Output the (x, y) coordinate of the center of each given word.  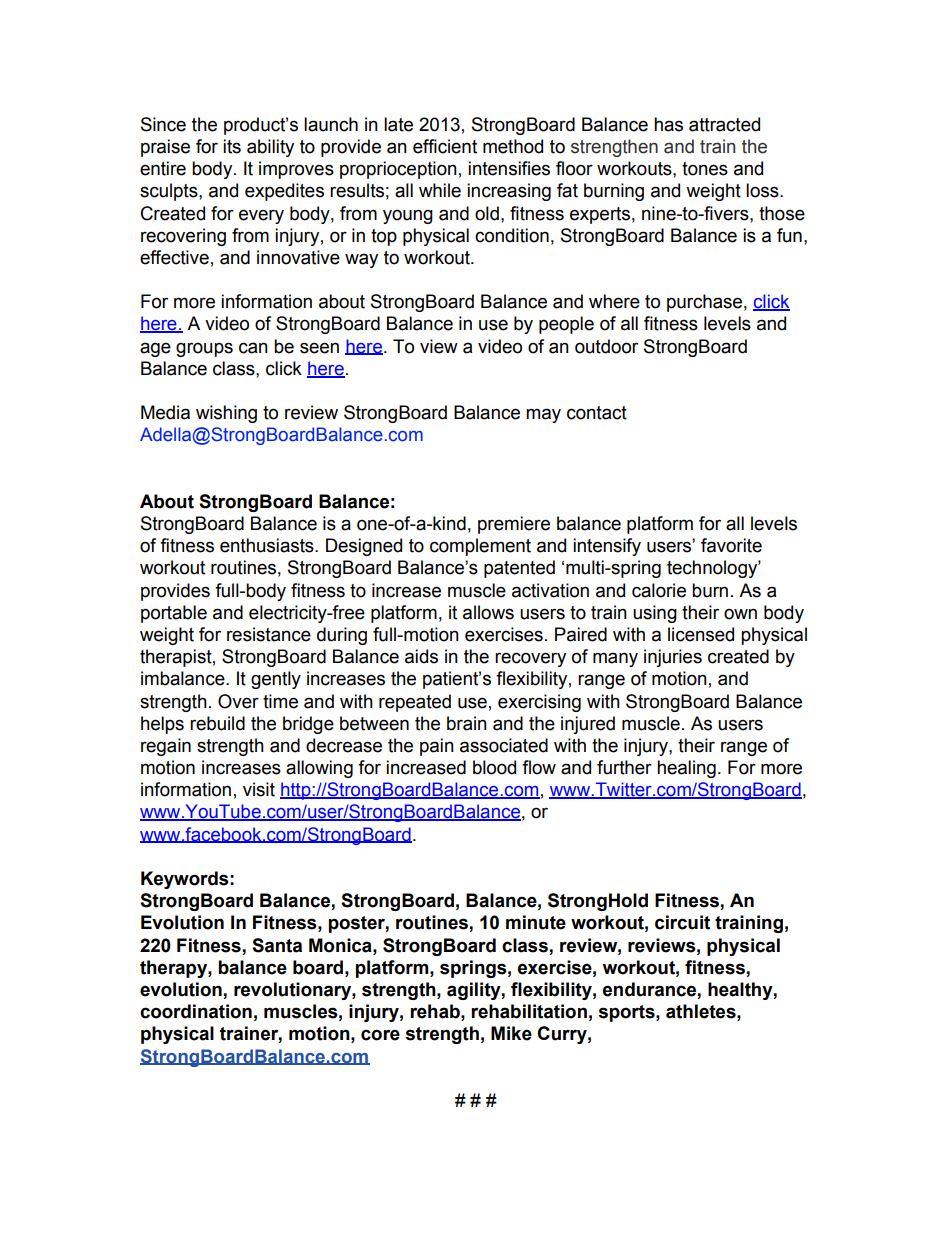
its (232, 146)
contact (597, 413)
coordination (196, 1011)
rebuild (217, 723)
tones (705, 169)
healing (686, 769)
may (543, 415)
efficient (445, 146)
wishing (226, 414)
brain (467, 723)
